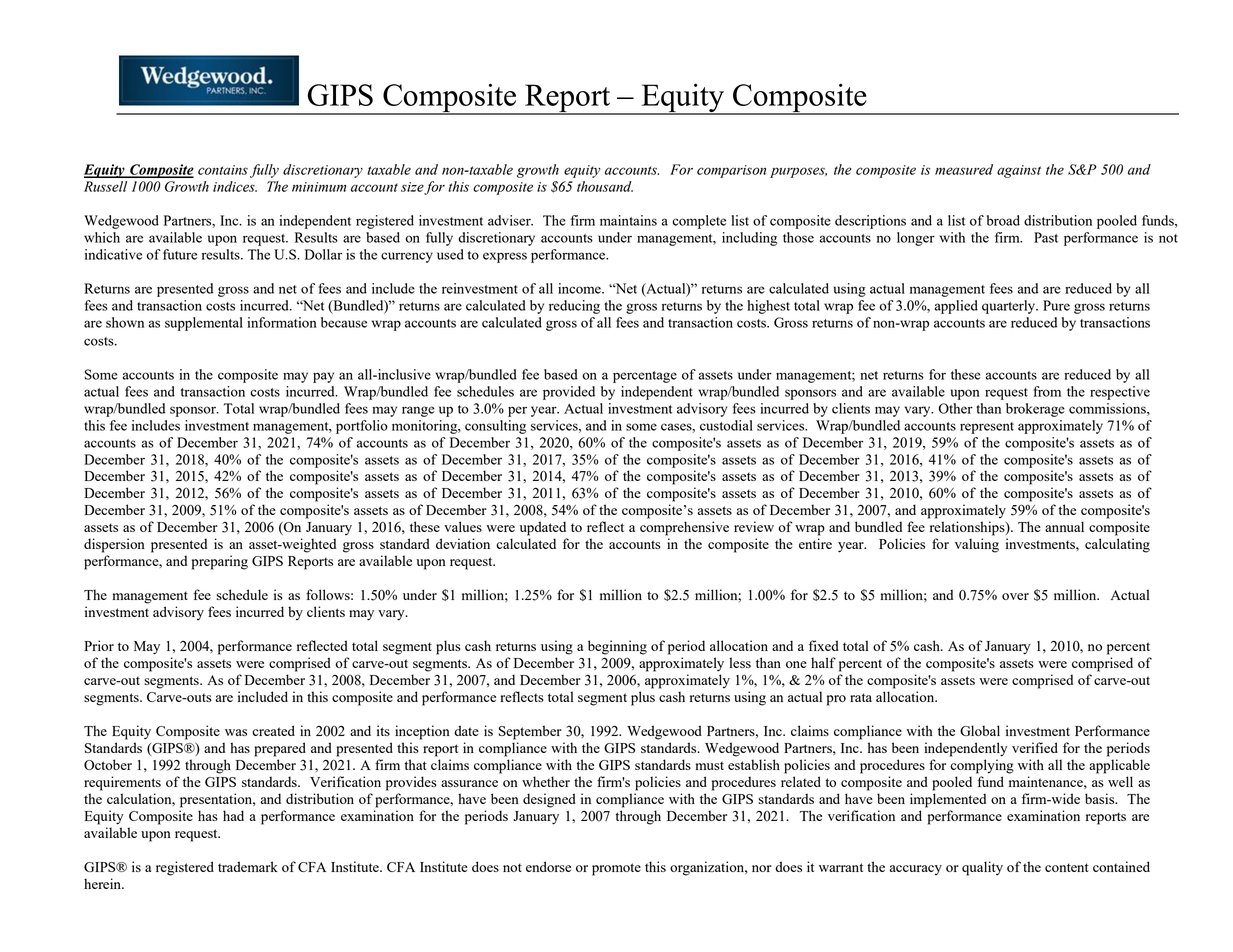 The image size is (1233, 952). Describe the element at coordinates (1019, 171) in the screenshot. I see `against` at that location.
